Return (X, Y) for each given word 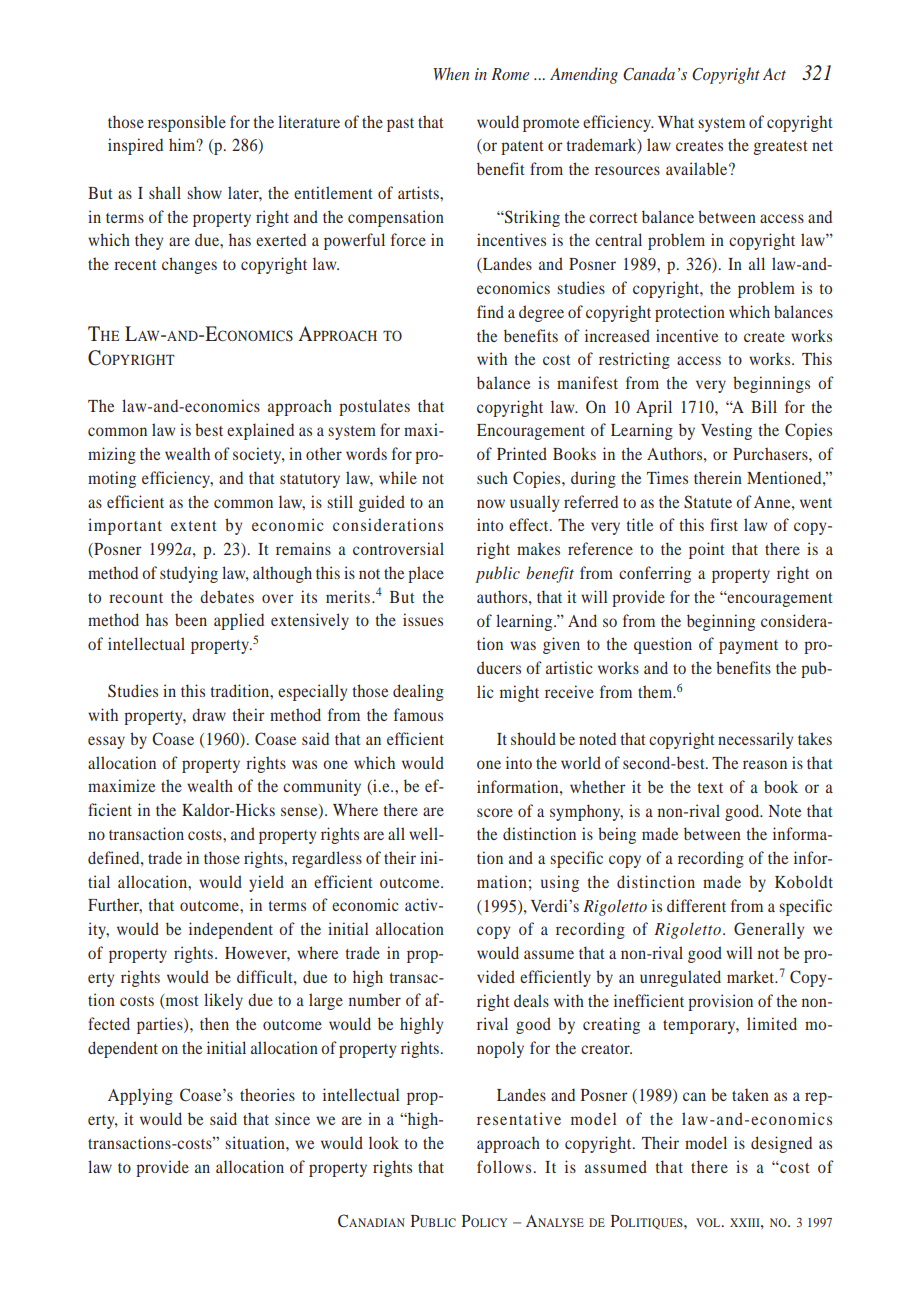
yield (266, 883)
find (490, 311)
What (676, 121)
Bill (764, 406)
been (191, 619)
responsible (187, 123)
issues (423, 619)
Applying (140, 1096)
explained (260, 431)
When (451, 73)
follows (504, 1166)
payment (748, 647)
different (696, 905)
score (495, 812)
